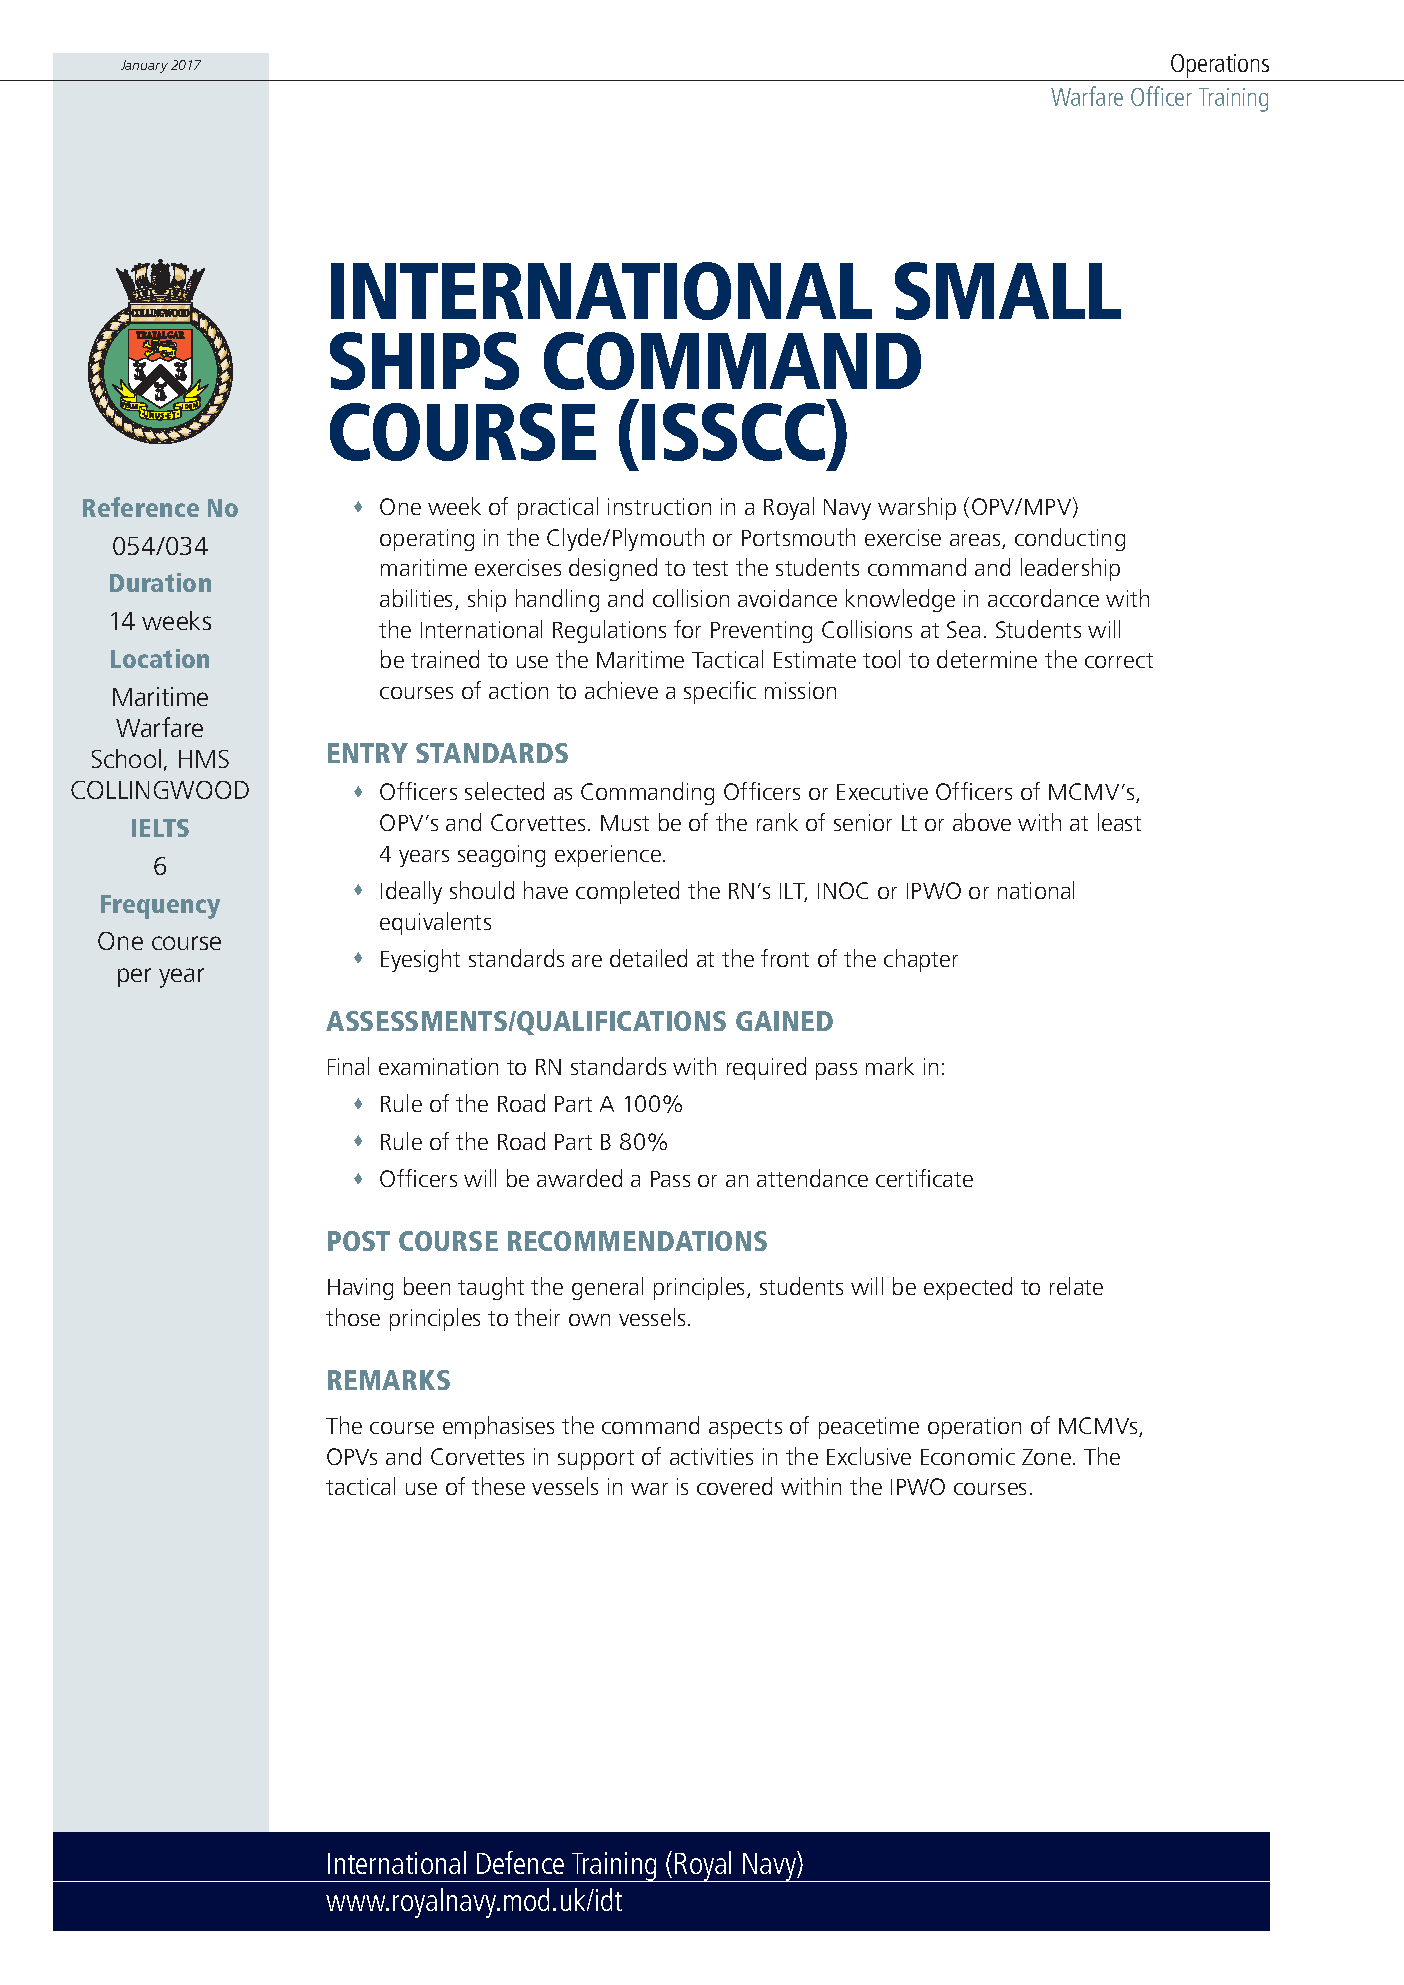 This image has width=1404, height=1985. Describe the element at coordinates (160, 907) in the image. I see `Frequency` at that location.
